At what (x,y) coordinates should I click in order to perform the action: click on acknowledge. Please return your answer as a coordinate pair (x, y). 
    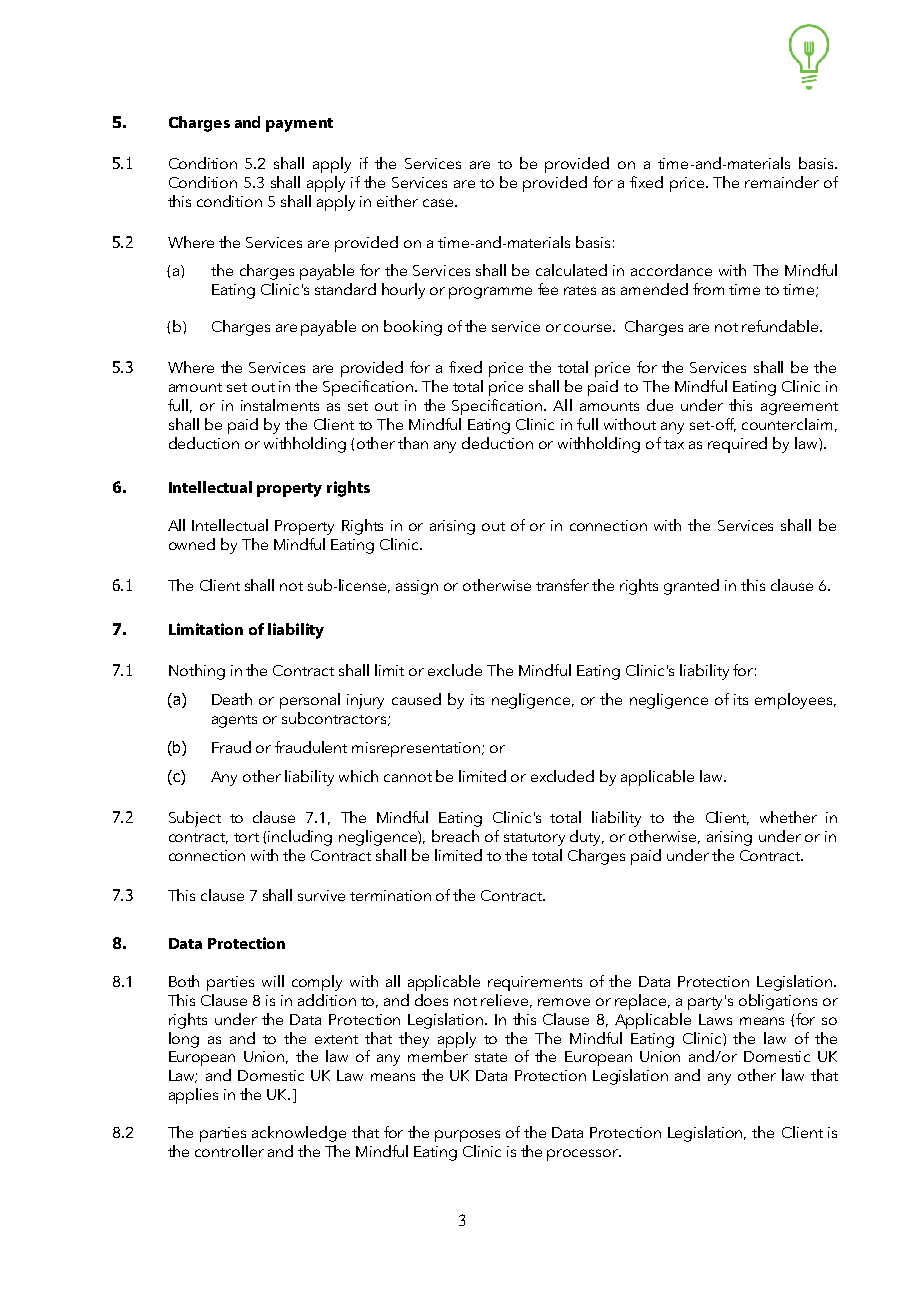
    Looking at the image, I should click on (299, 1134).
